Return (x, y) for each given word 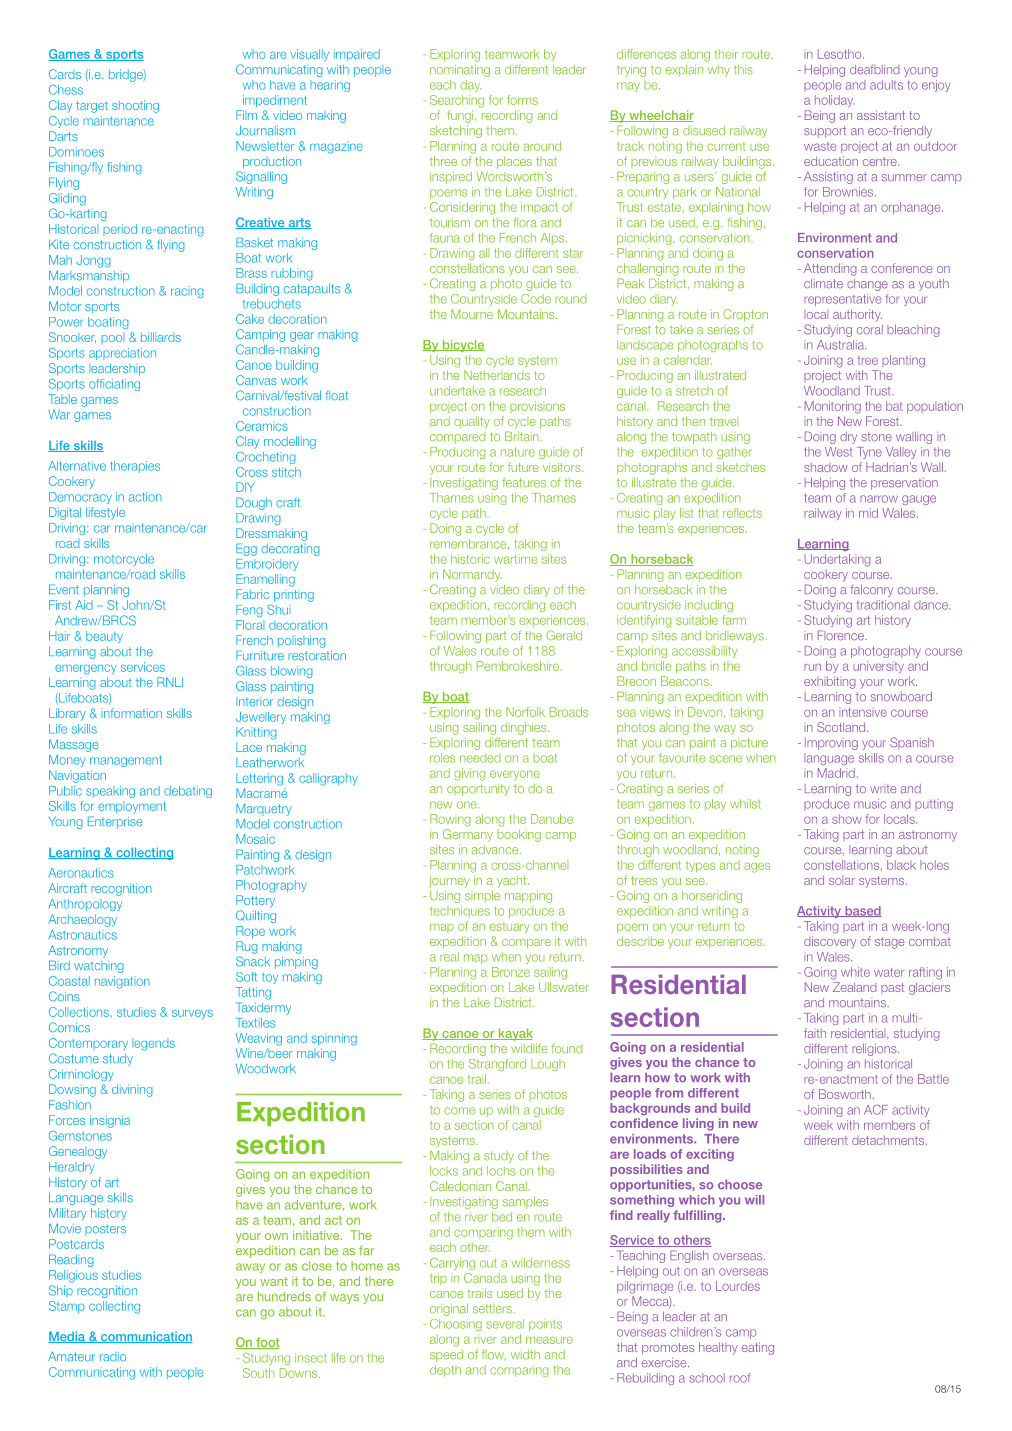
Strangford (497, 1065)
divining (132, 1090)
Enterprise (115, 822)
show (847, 819)
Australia (841, 345)
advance (496, 850)
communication (146, 1337)
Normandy (472, 575)
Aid (83, 605)
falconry (871, 591)
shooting (135, 106)
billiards (161, 337)
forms (522, 100)
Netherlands (497, 375)
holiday (834, 101)
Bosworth (845, 1094)
